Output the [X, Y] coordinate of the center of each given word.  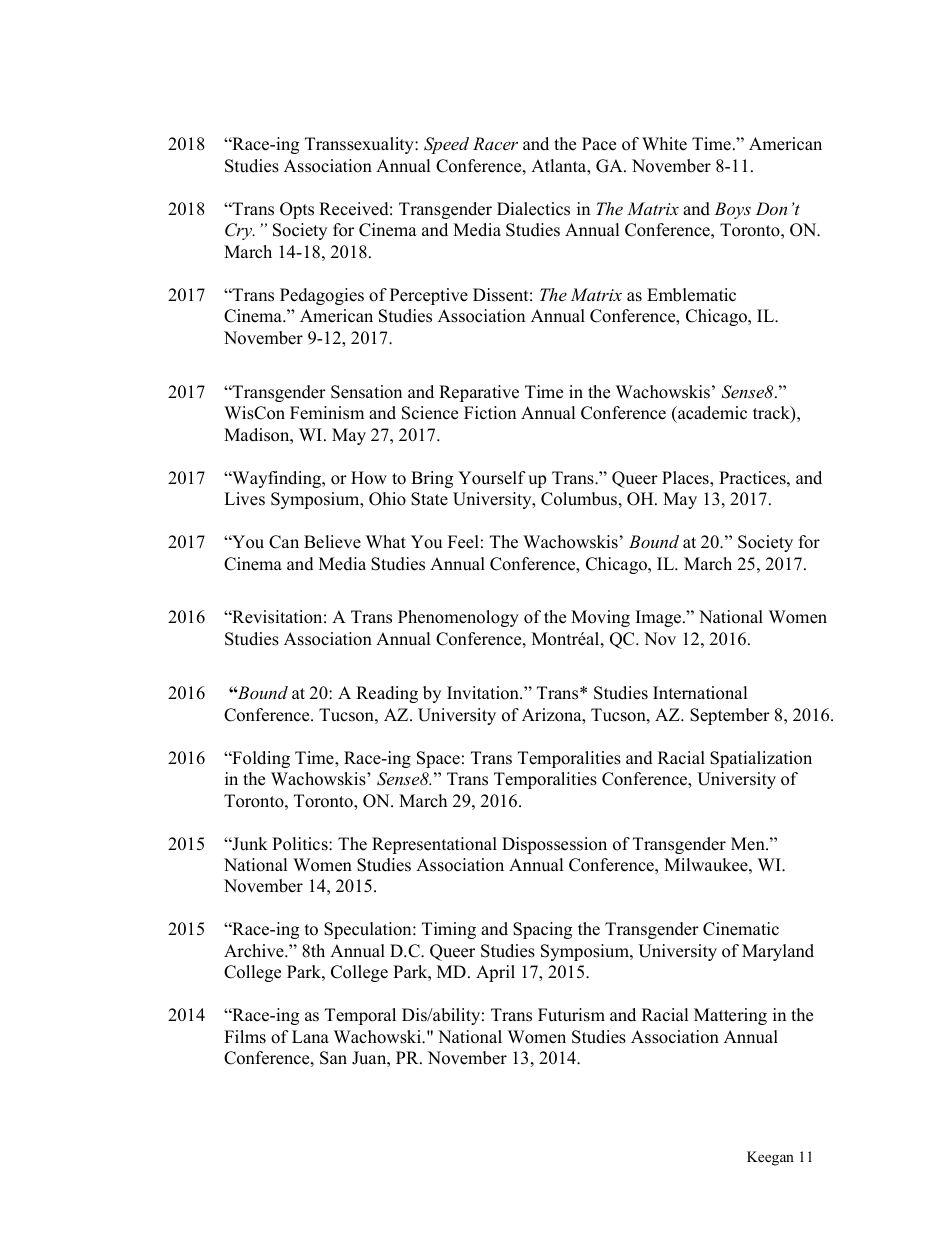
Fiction [490, 413]
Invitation [484, 693]
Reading [387, 694]
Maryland [778, 952]
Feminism [327, 413]
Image [660, 618]
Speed [446, 145]
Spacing [542, 930]
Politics [301, 844]
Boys [732, 210]
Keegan [770, 1158]
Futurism [571, 1015]
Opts [297, 210]
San [333, 1058]
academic [711, 413]
